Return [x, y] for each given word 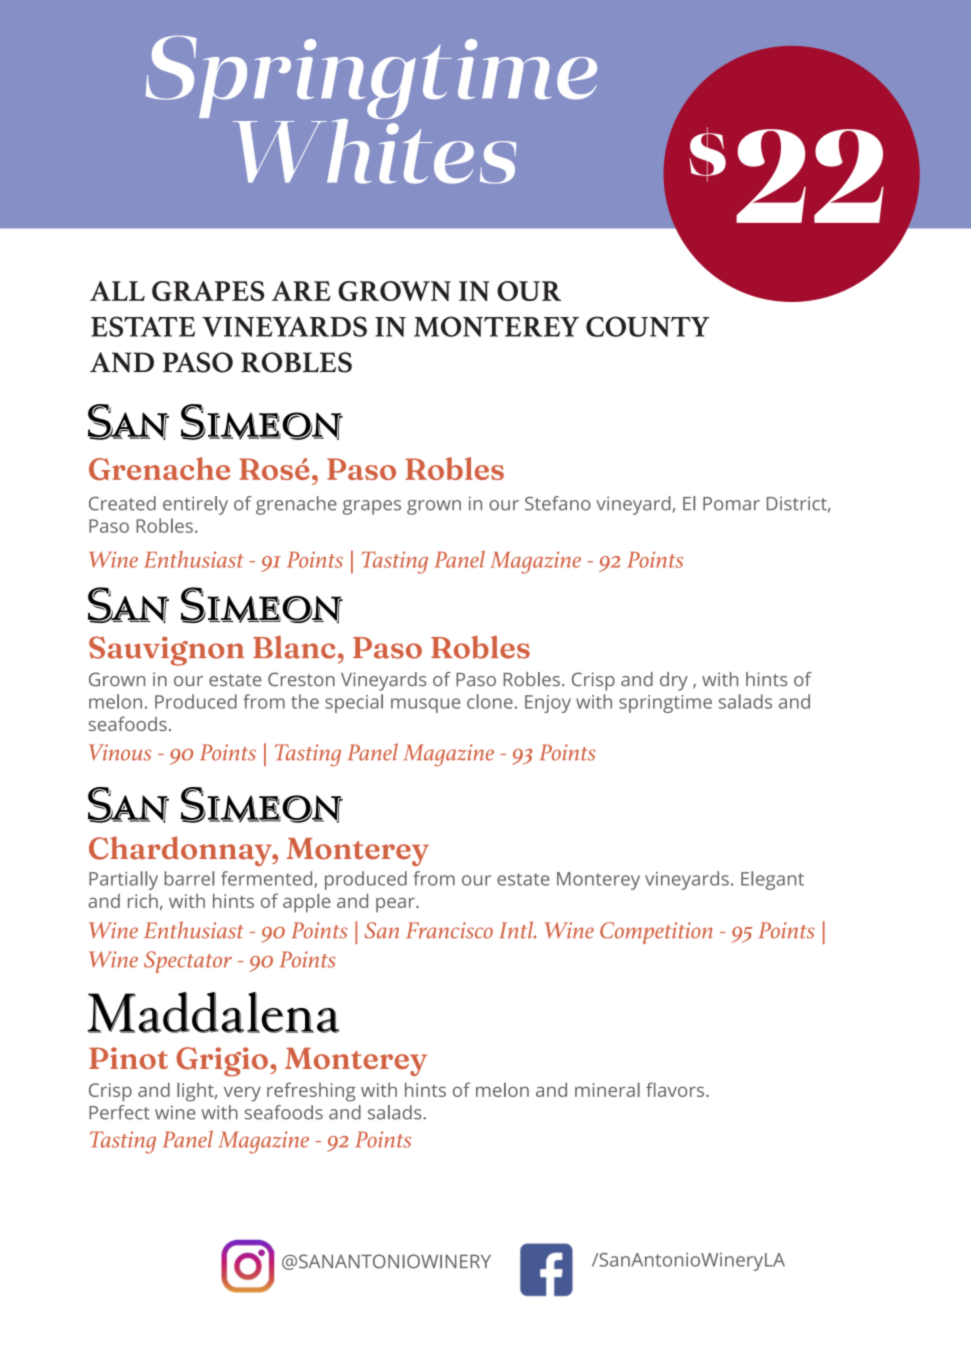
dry [674, 681]
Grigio [222, 1062]
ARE [301, 291]
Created [122, 503]
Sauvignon [166, 651]
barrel [189, 878]
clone [490, 701]
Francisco [449, 930]
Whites [374, 150]
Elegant [772, 880]
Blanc [294, 647]
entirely [195, 505]
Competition [656, 933]
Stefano [558, 503]
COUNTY [648, 326]
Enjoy [548, 704]
